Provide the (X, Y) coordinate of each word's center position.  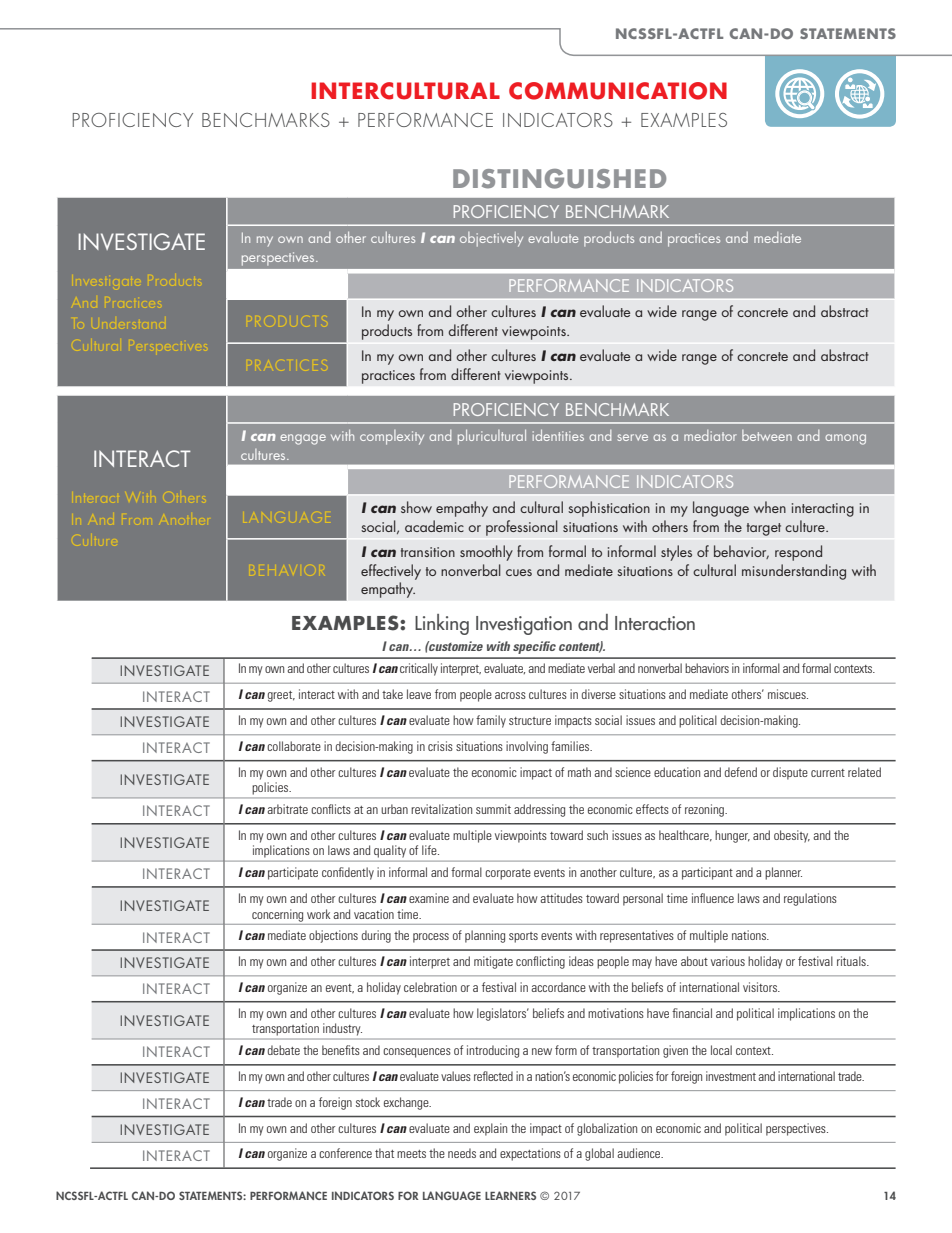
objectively (491, 239)
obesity (792, 836)
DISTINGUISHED (559, 179)
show (416, 507)
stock (368, 1102)
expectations (530, 1154)
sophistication (609, 509)
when (770, 507)
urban (394, 809)
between (767, 435)
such (597, 835)
